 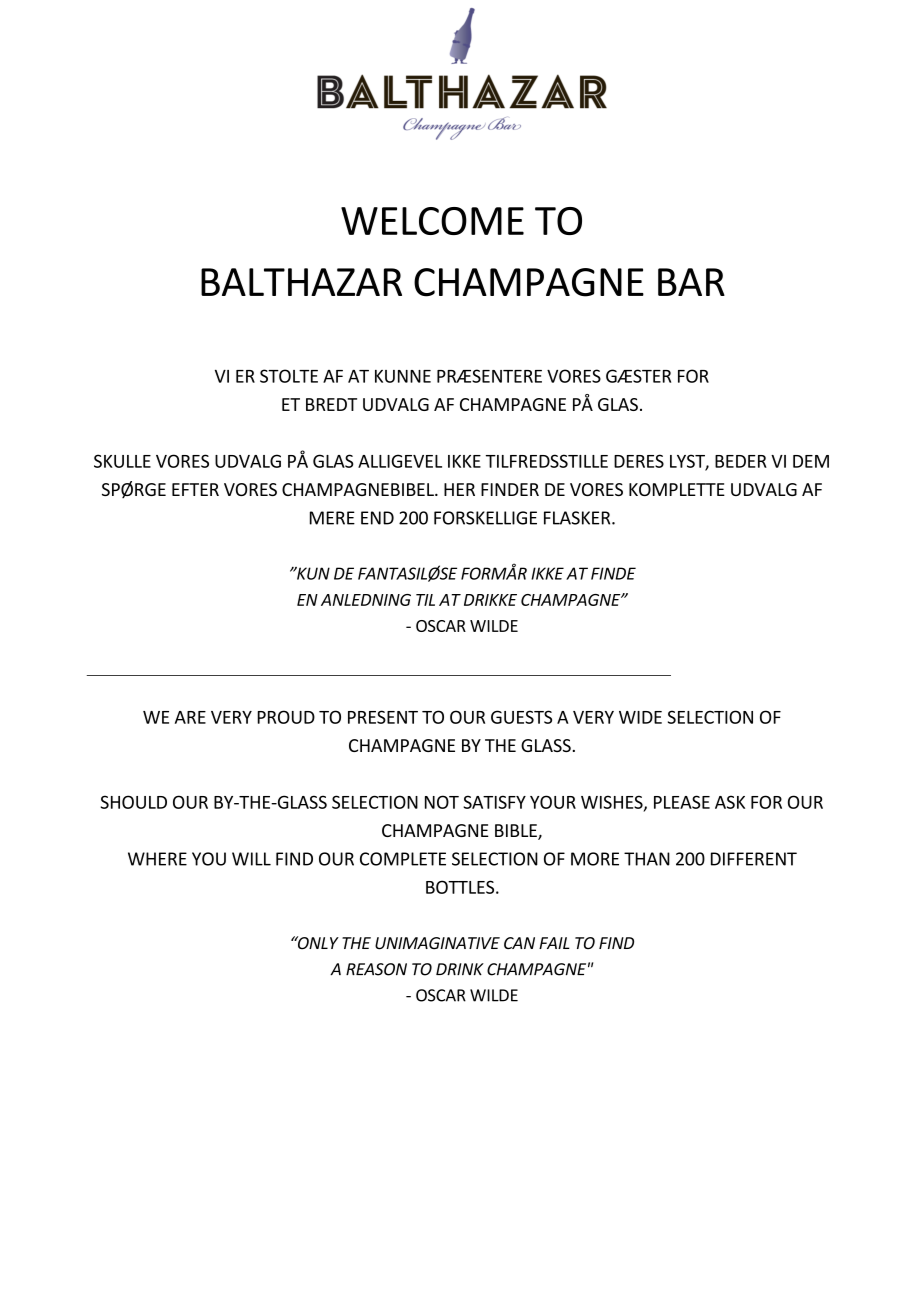 What do you see at coordinates (691, 282) in the screenshot?
I see `BAR` at bounding box center [691, 282].
